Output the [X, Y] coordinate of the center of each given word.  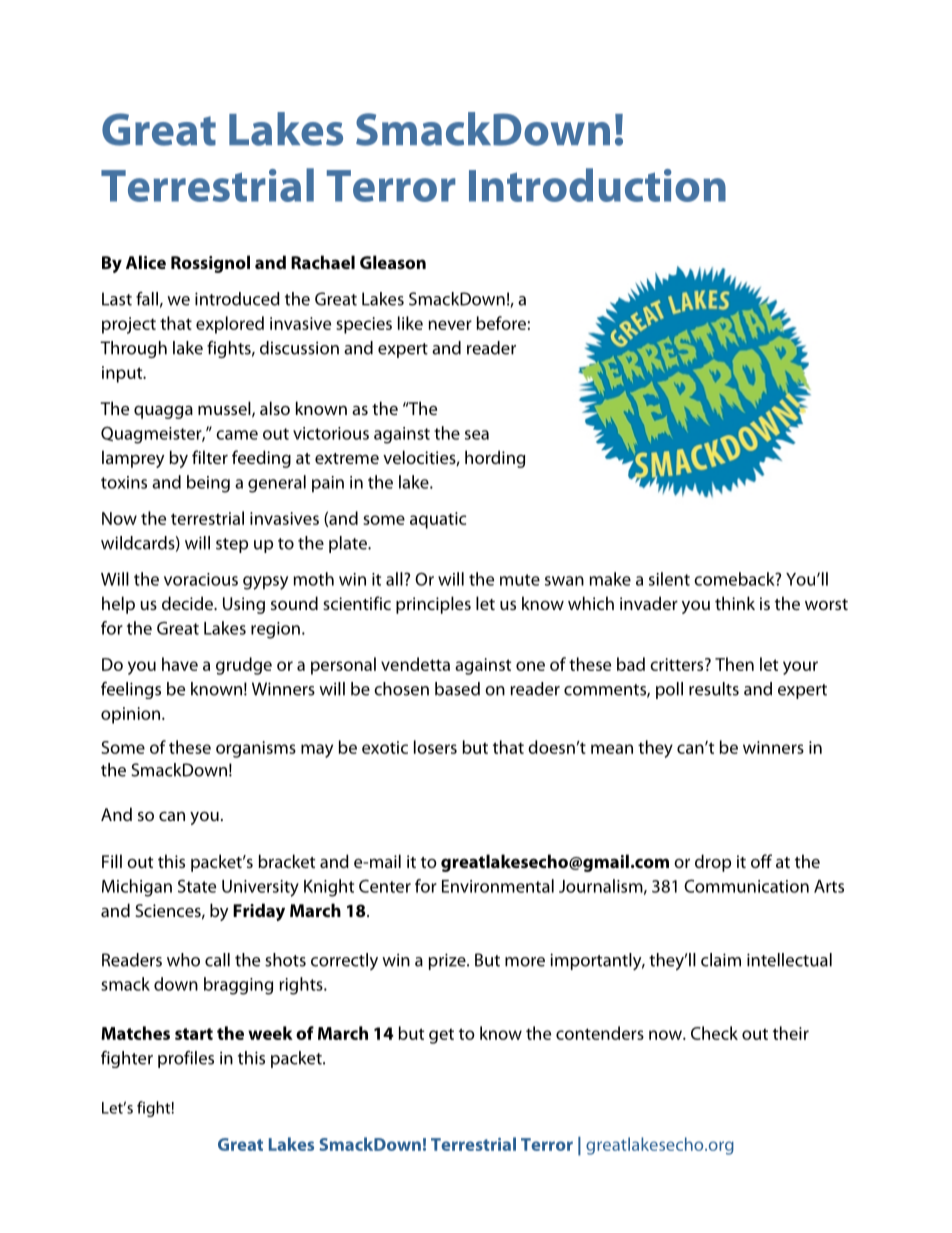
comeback [735, 579]
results [714, 689]
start [194, 1034]
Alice [146, 262]
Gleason [393, 262]
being [208, 484]
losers [435, 747]
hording [495, 459]
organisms [256, 749]
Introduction [597, 185]
